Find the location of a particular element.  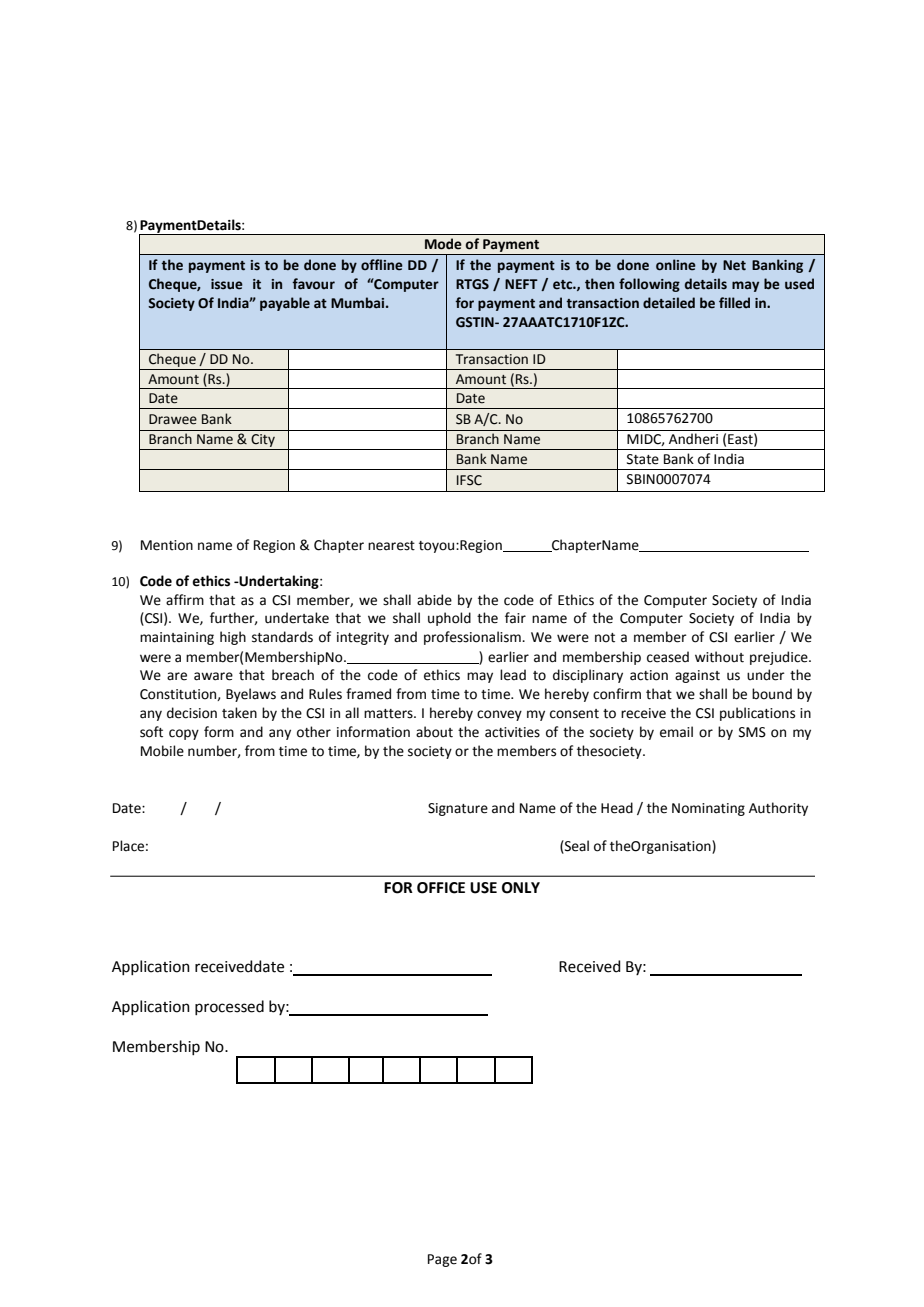

activities is located at coordinates (512, 732).
